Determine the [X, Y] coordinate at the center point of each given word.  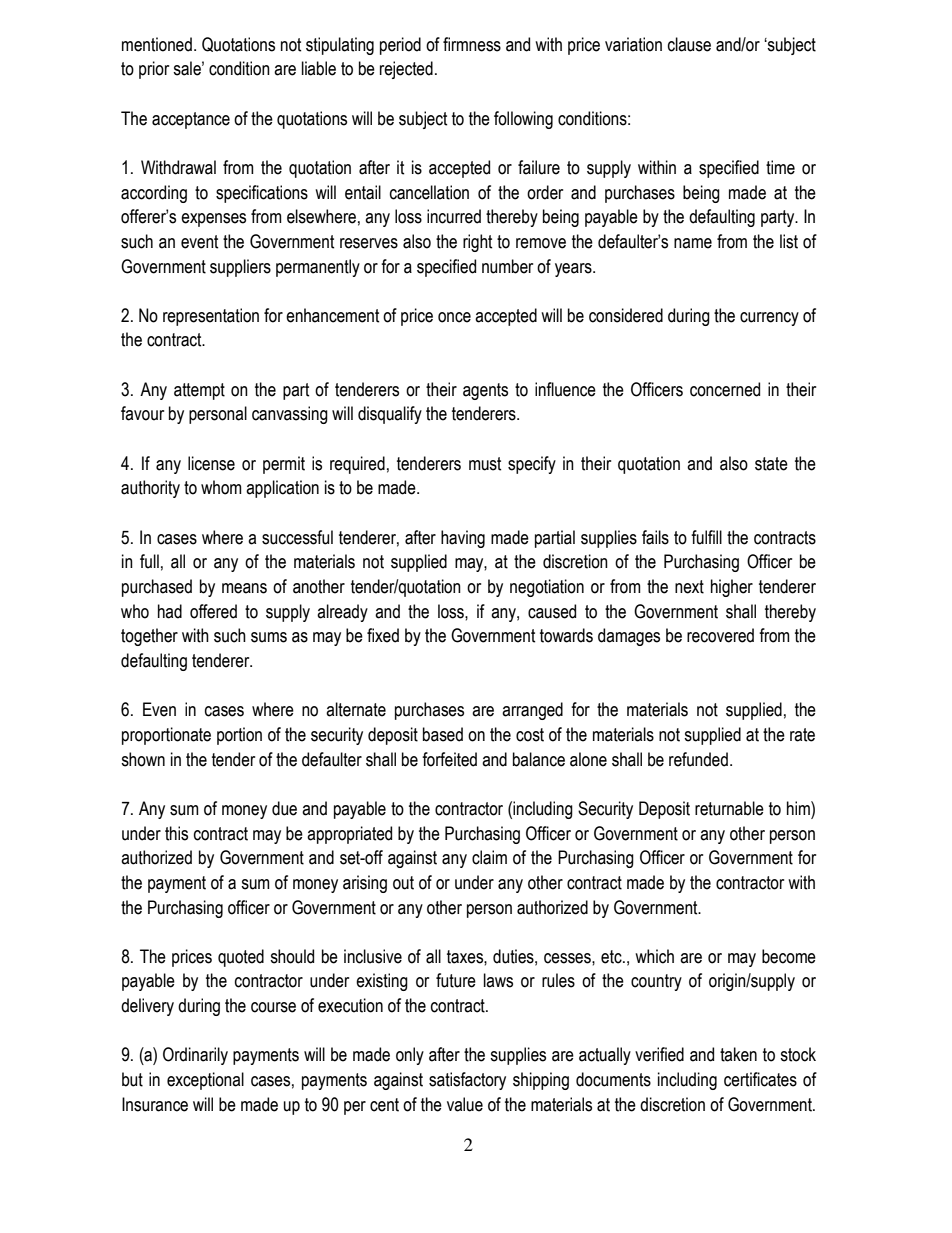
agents [485, 391]
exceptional [205, 1081]
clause [689, 44]
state [771, 464]
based [443, 734]
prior [154, 70]
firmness [472, 44]
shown [143, 759]
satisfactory [467, 1081]
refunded [698, 759]
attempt [199, 391]
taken [738, 1054]
